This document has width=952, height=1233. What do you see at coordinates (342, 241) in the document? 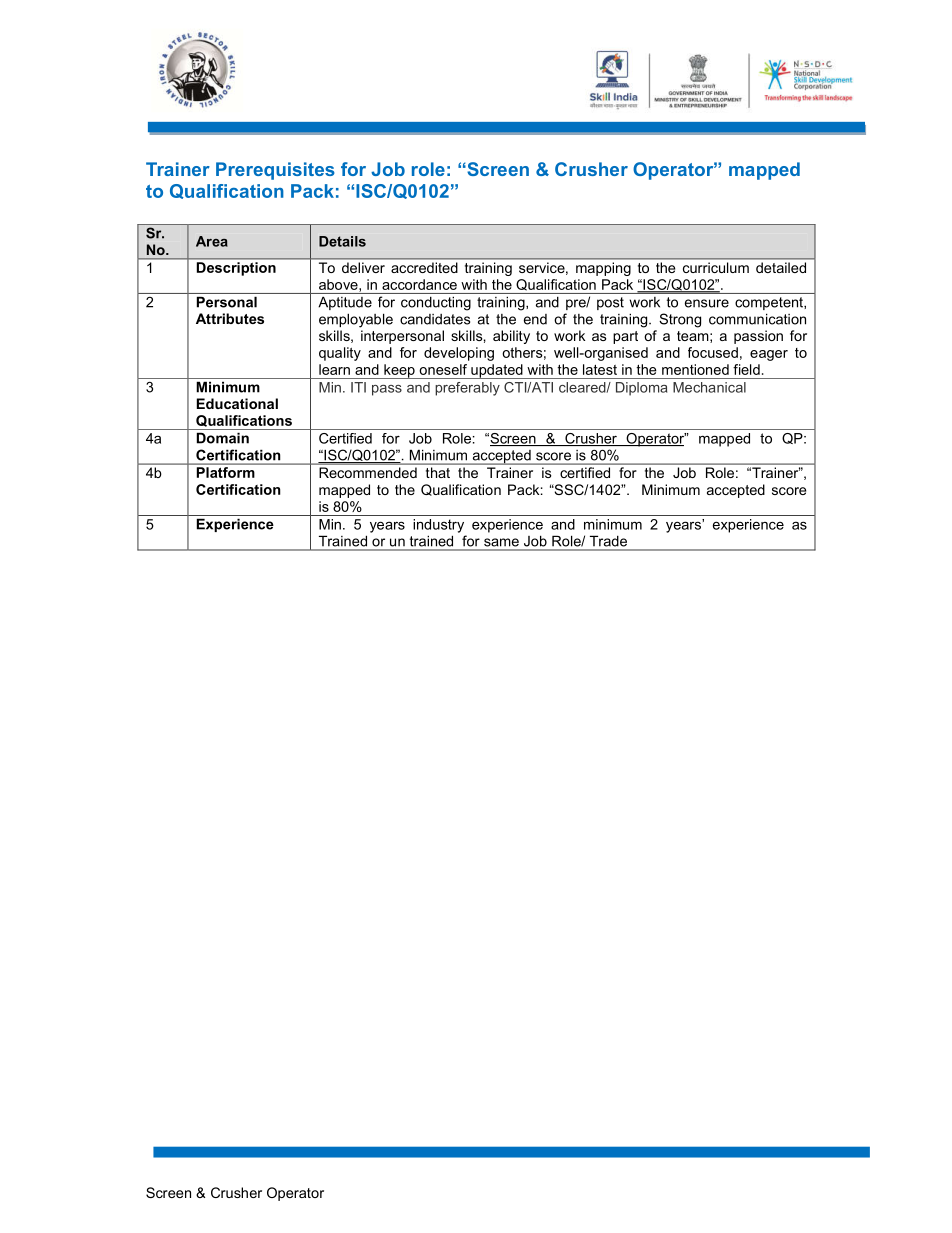
I see `Details` at bounding box center [342, 241].
